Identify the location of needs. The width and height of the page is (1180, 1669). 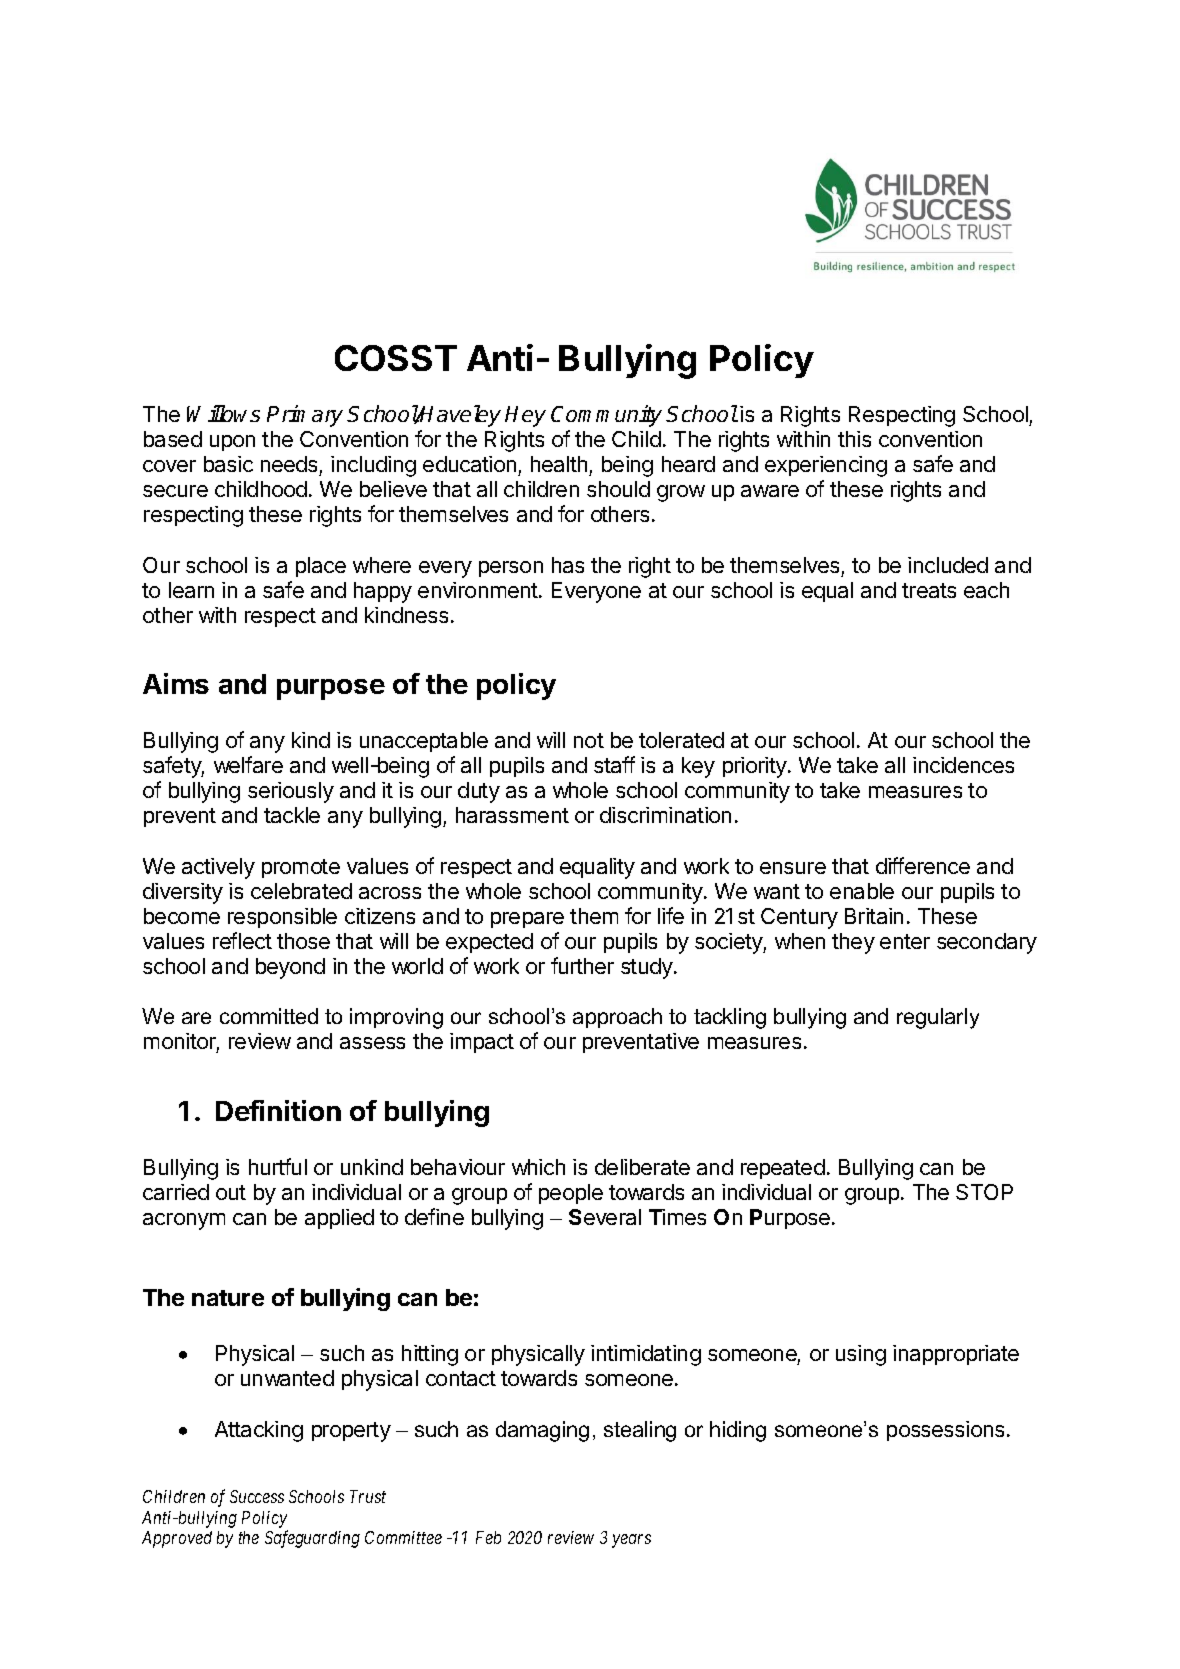
(289, 464).
